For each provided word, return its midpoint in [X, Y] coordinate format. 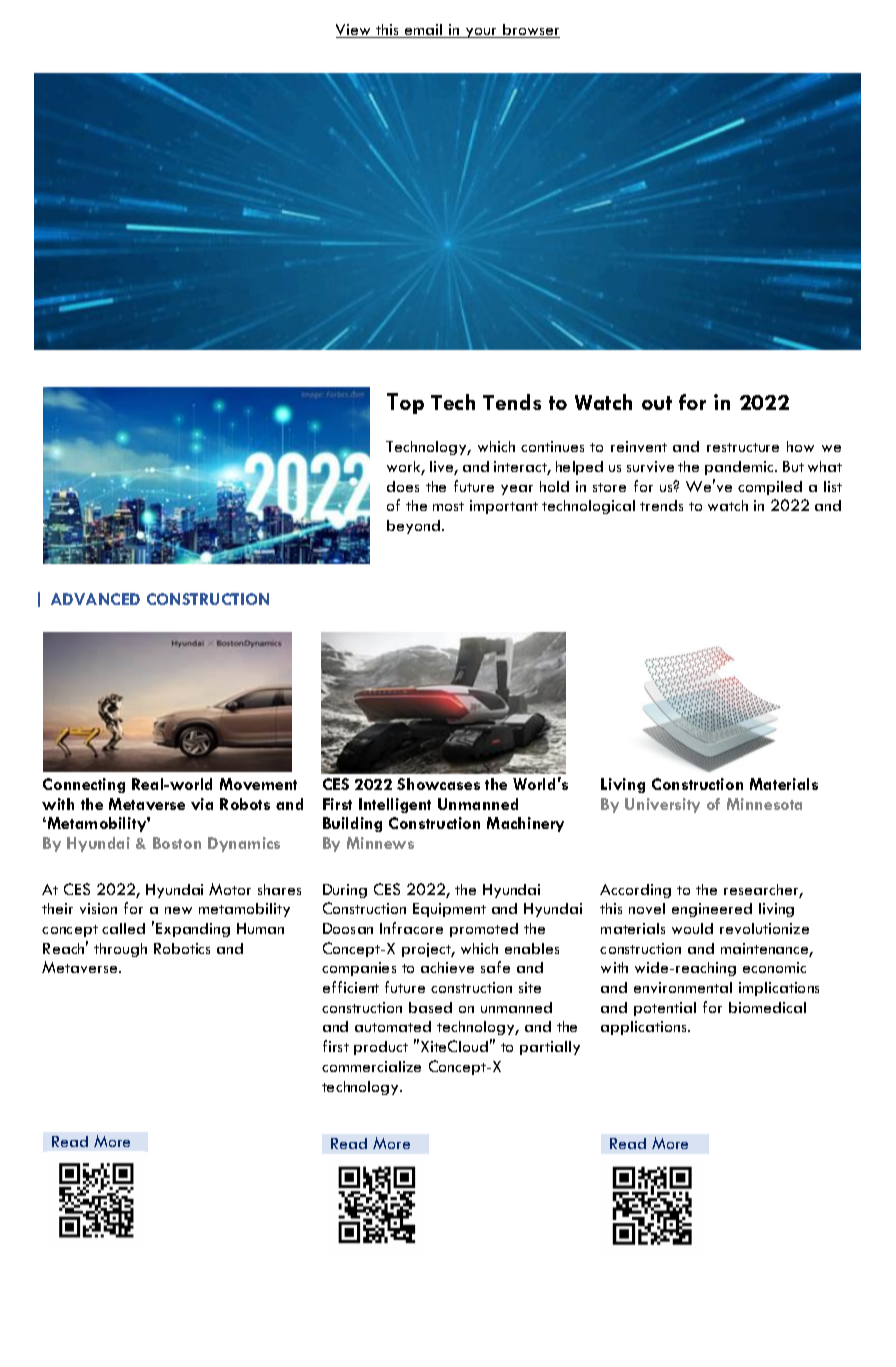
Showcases [438, 784]
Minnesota [764, 804]
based [430, 1007]
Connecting [84, 785]
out [657, 403]
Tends [512, 402]
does [403, 486]
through [120, 950]
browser [530, 31]
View [355, 31]
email [424, 31]
